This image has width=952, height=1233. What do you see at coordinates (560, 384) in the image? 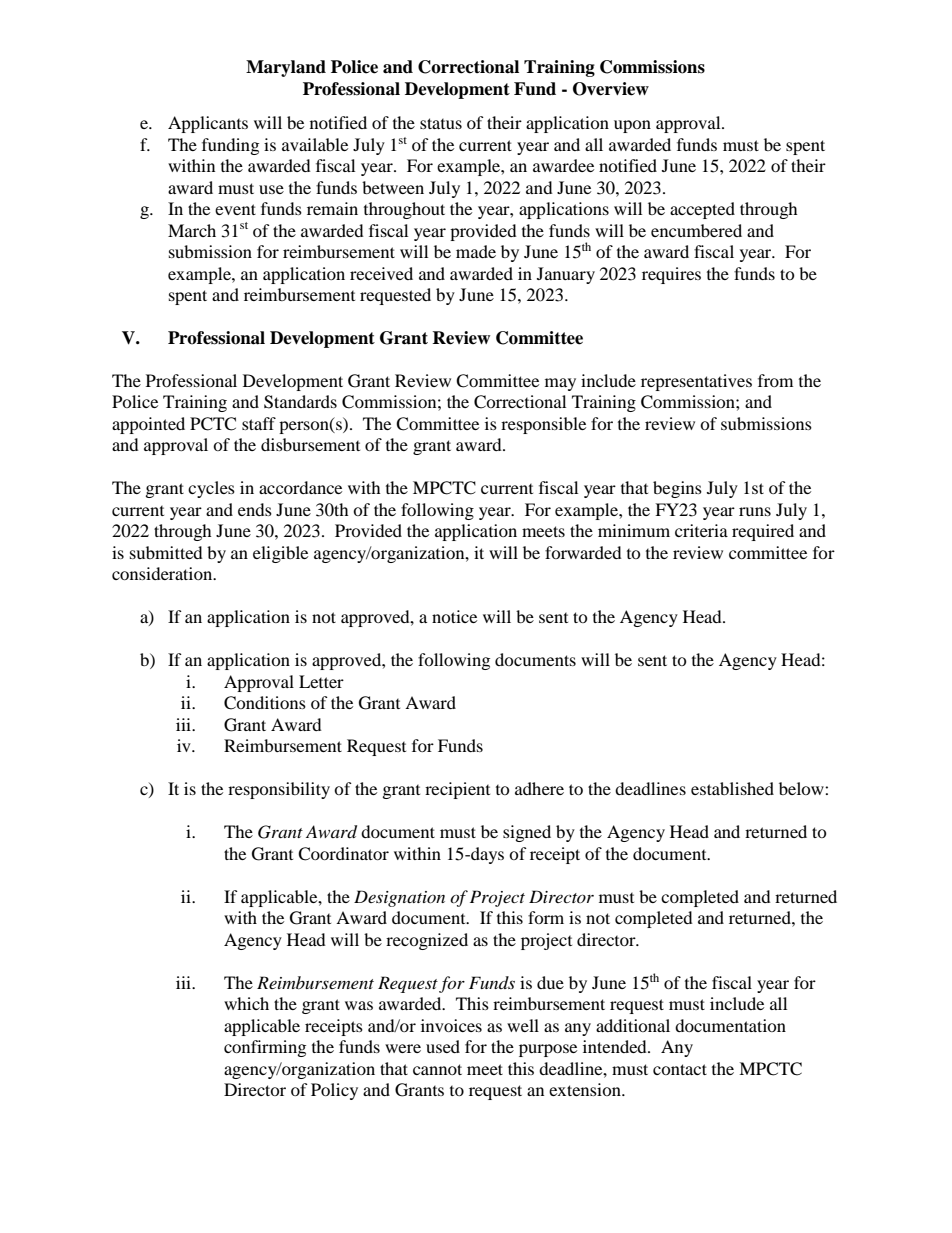
I see `may` at bounding box center [560, 384].
